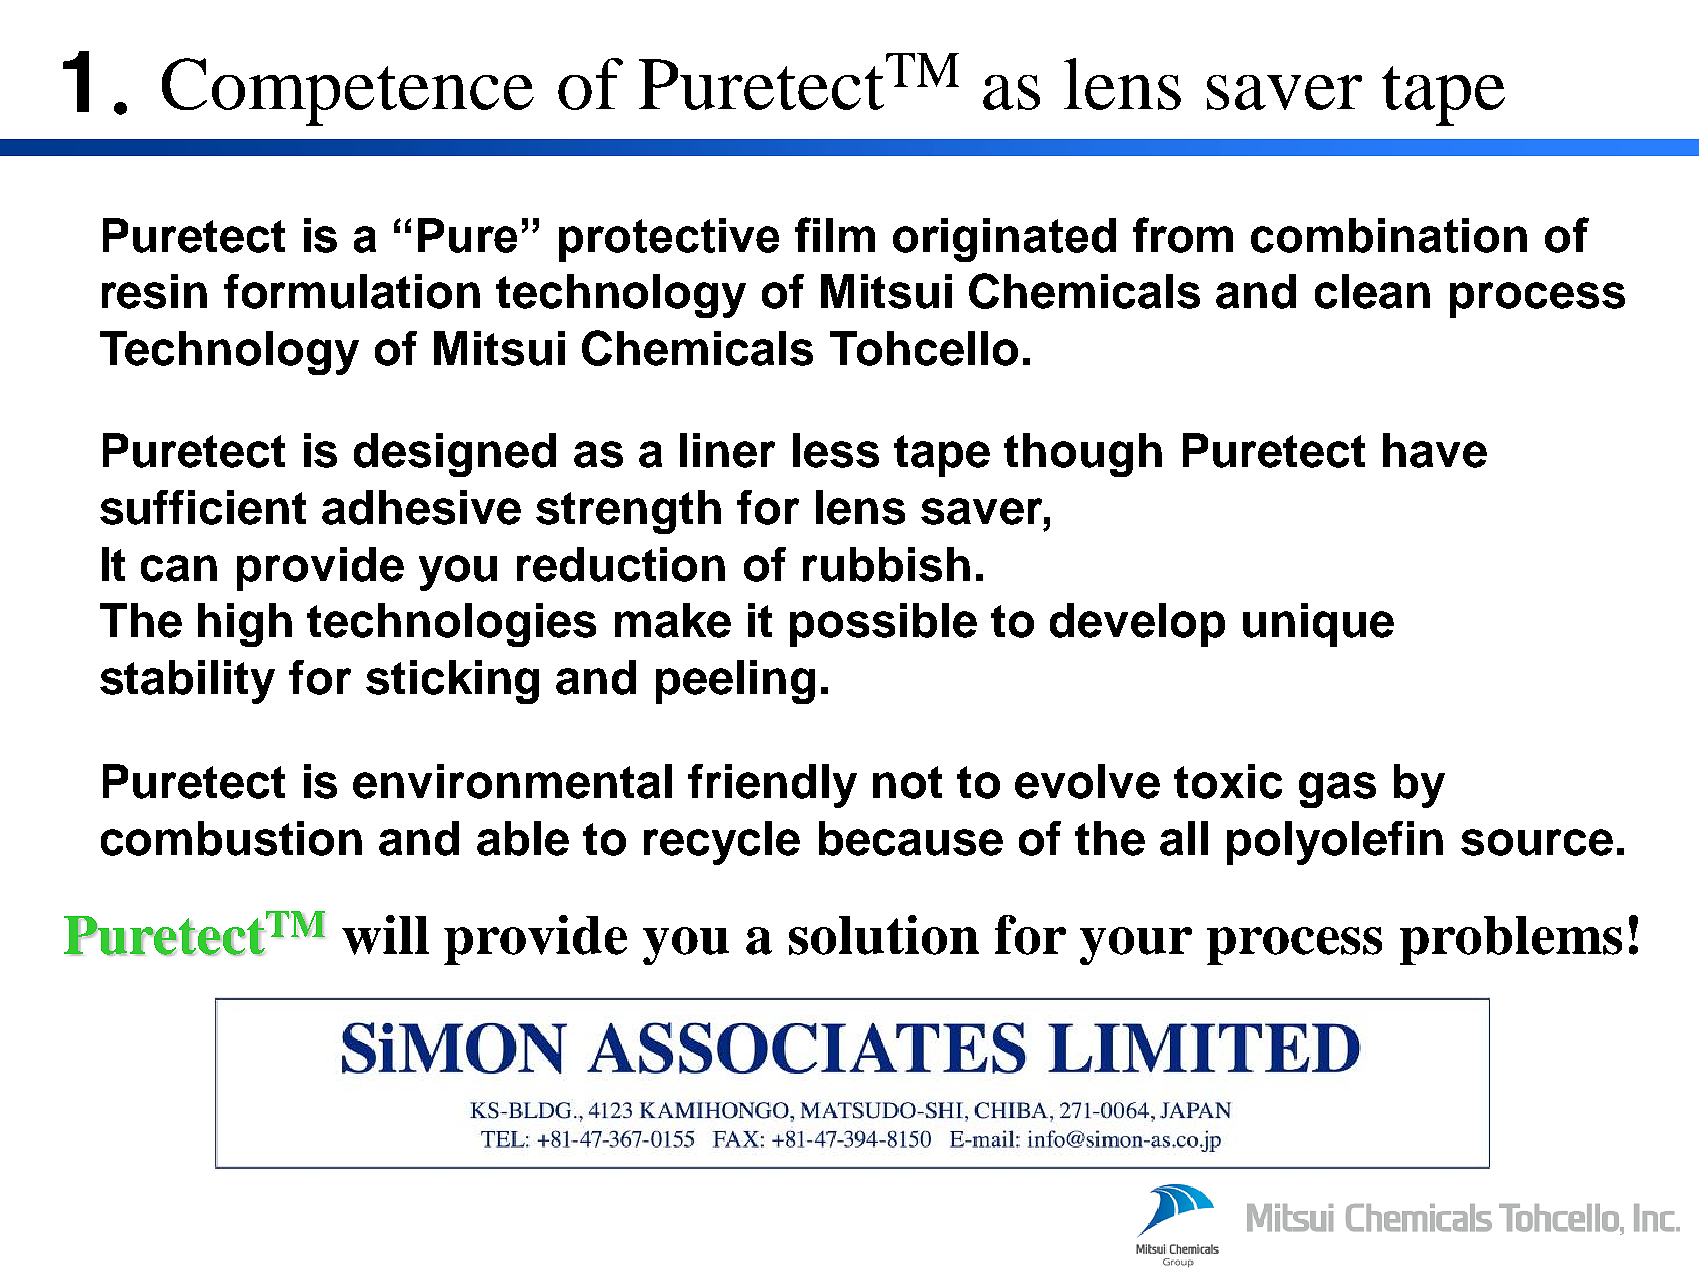 Image resolution: width=1699 pixels, height=1274 pixels. What do you see at coordinates (836, 450) in the image?
I see `less` at bounding box center [836, 450].
